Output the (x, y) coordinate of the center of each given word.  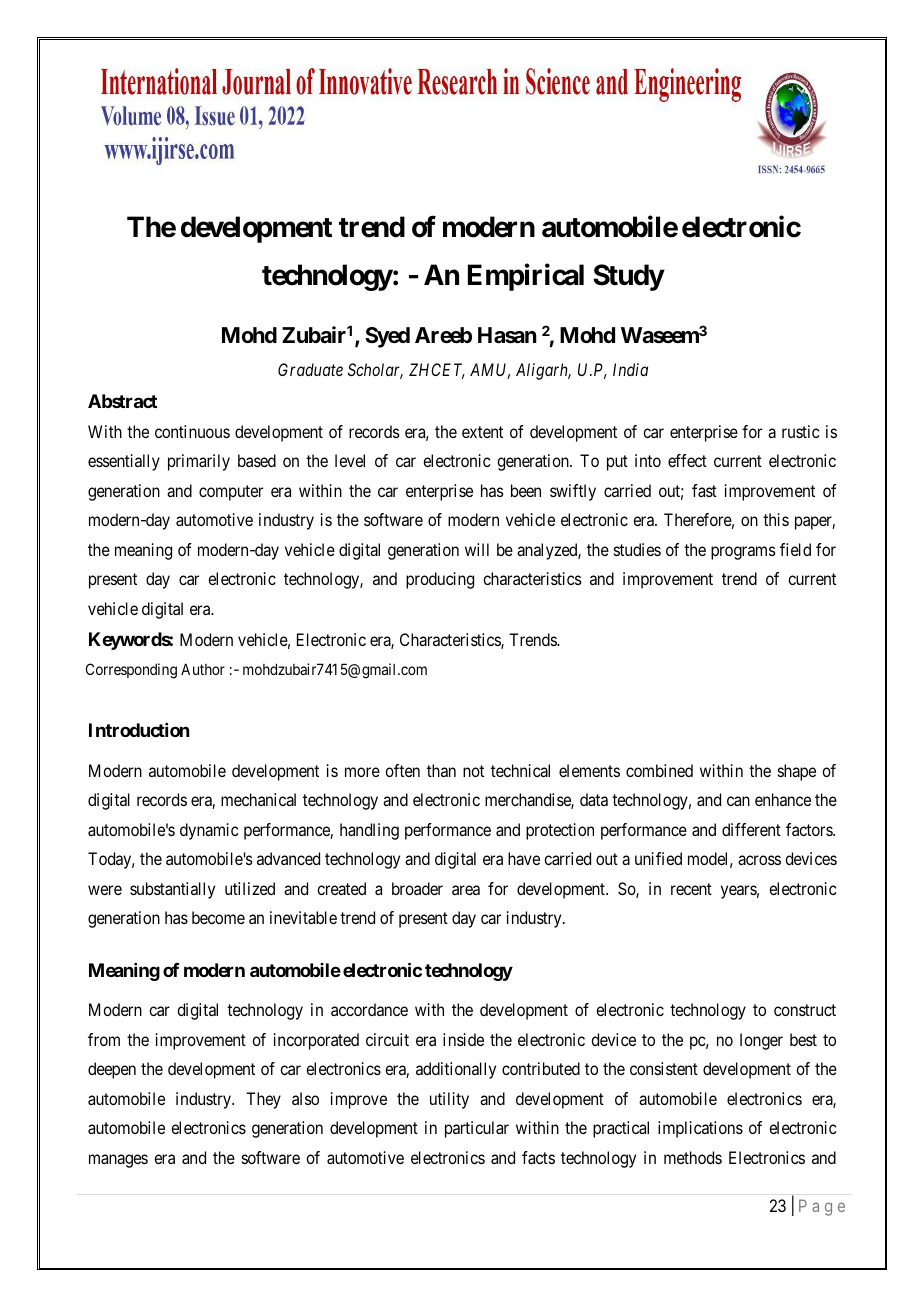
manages (118, 1161)
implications (700, 1129)
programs (743, 553)
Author (203, 669)
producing (440, 580)
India (630, 369)
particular (477, 1129)
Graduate (310, 369)
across (759, 860)
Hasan (507, 335)
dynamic (209, 831)
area (466, 890)
